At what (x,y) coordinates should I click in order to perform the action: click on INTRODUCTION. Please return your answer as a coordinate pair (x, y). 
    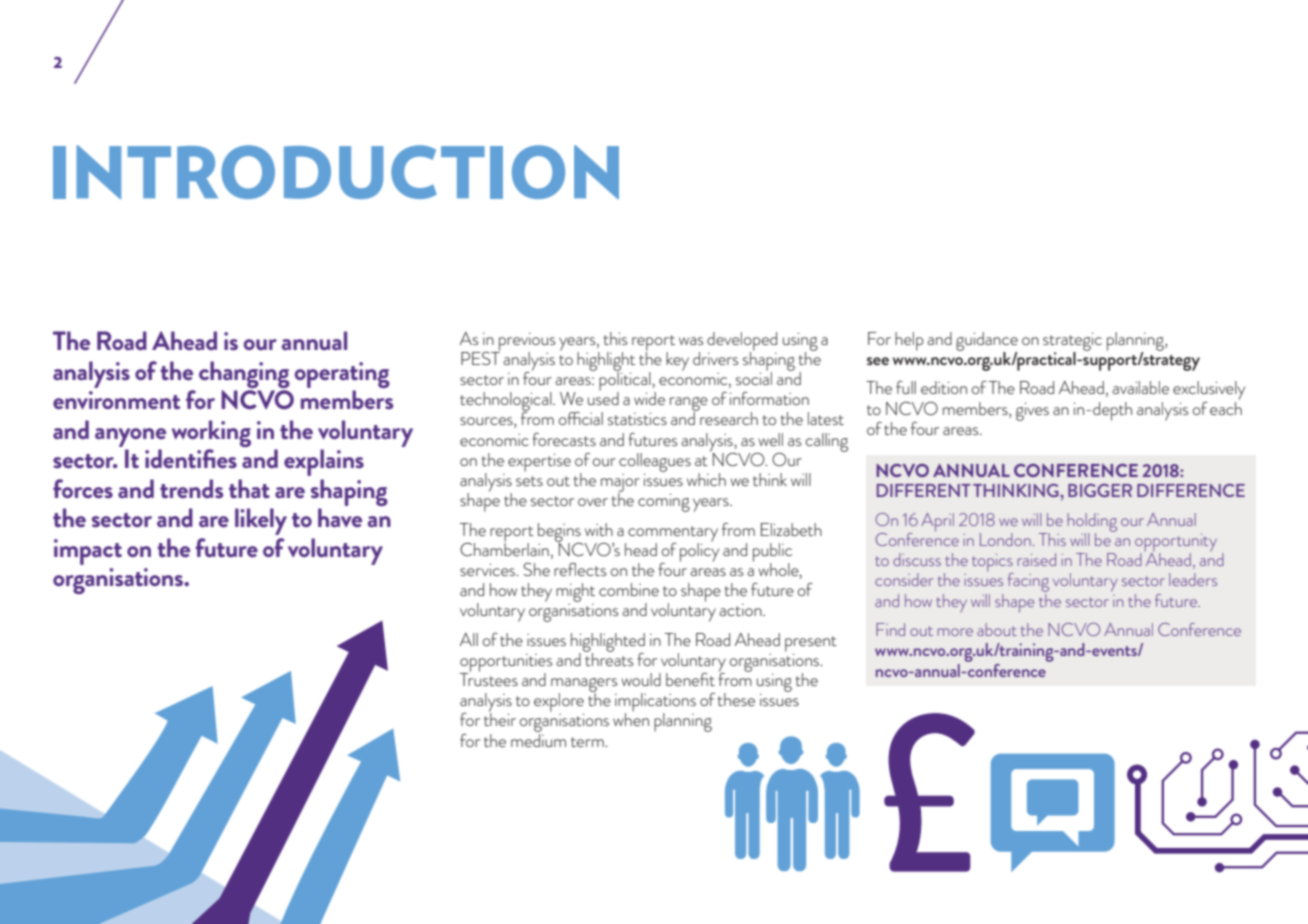
    Looking at the image, I should click on (336, 172).
